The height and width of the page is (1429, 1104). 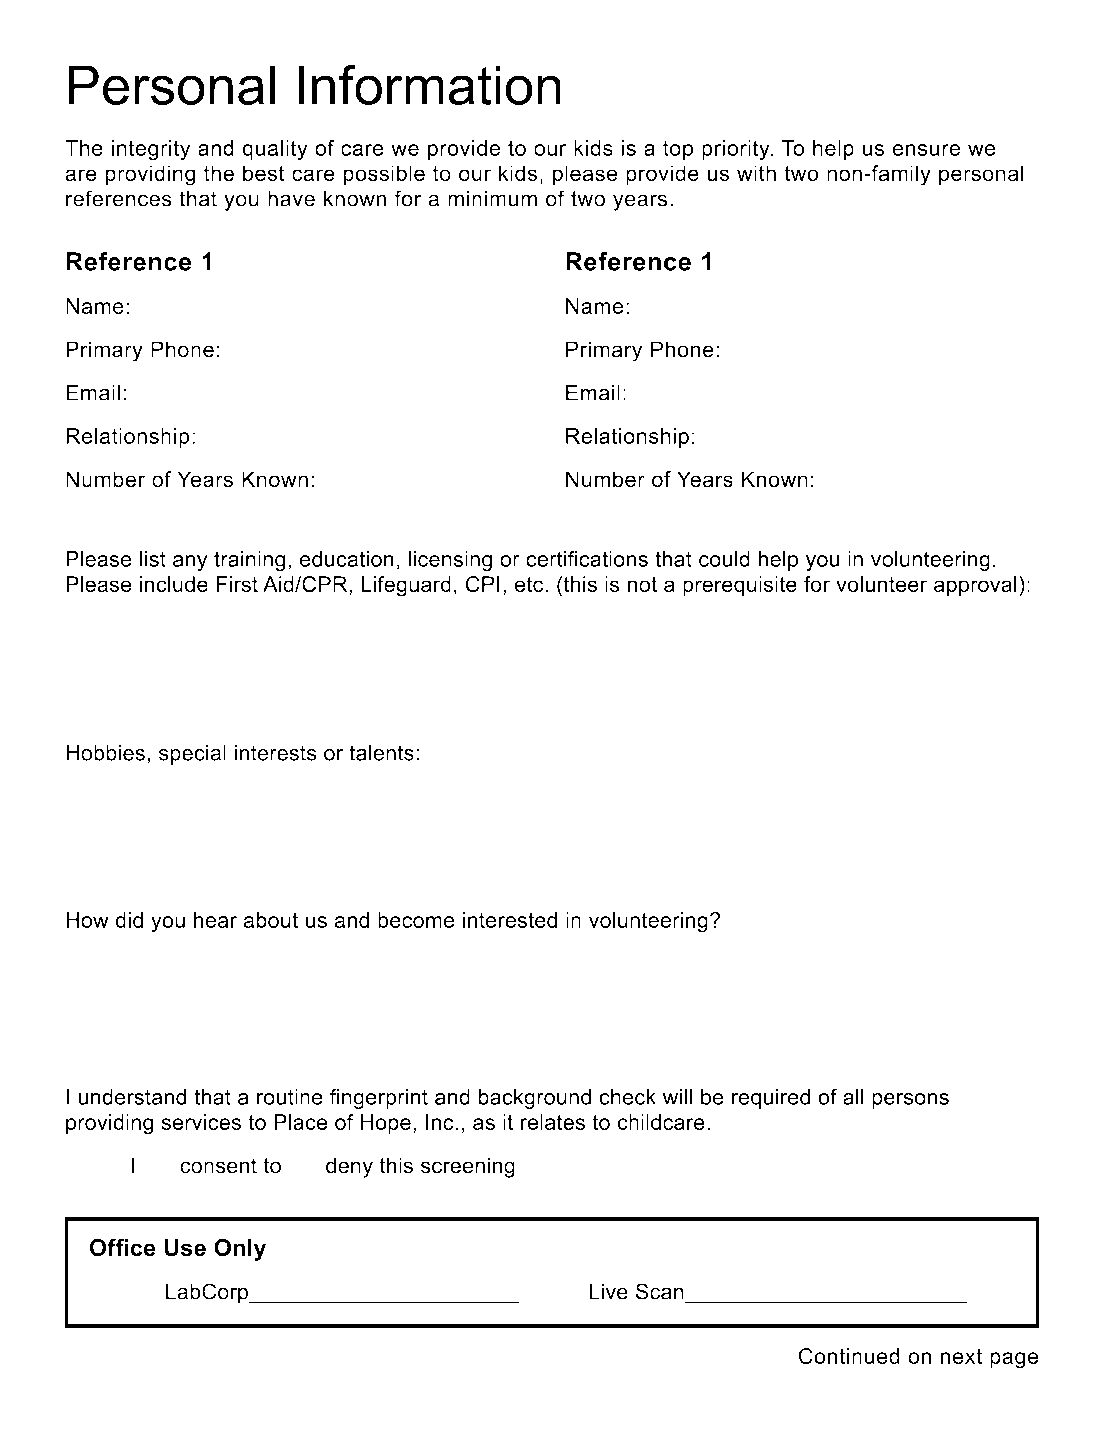 I want to click on understand, so click(x=132, y=1097).
